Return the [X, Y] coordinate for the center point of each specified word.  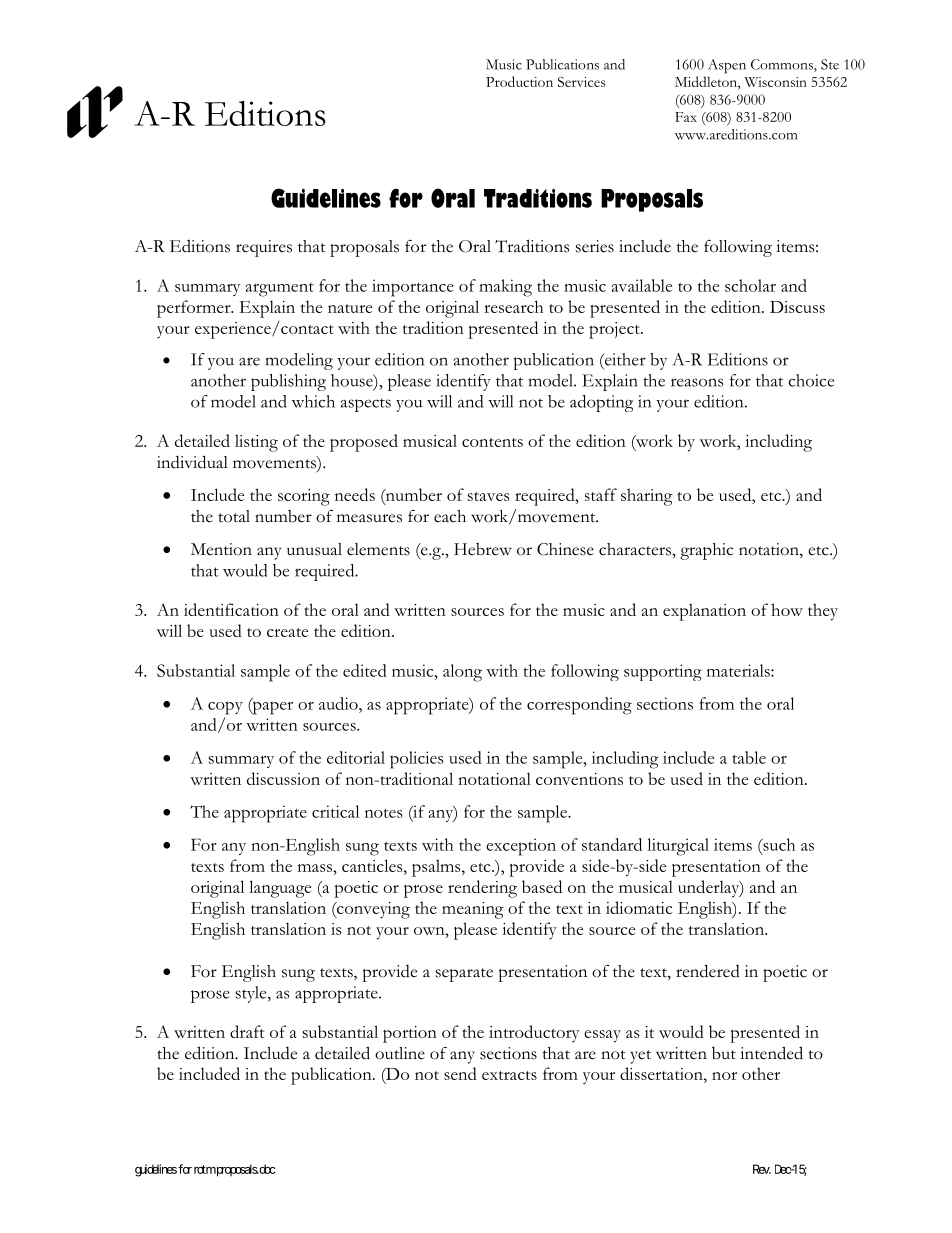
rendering [482, 889]
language [280, 889]
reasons [697, 382]
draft [247, 1031]
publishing [288, 382]
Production [519, 81]
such [778, 844]
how [787, 609]
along [462, 673]
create [287, 632]
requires [264, 248]
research [513, 306]
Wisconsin [775, 82]
